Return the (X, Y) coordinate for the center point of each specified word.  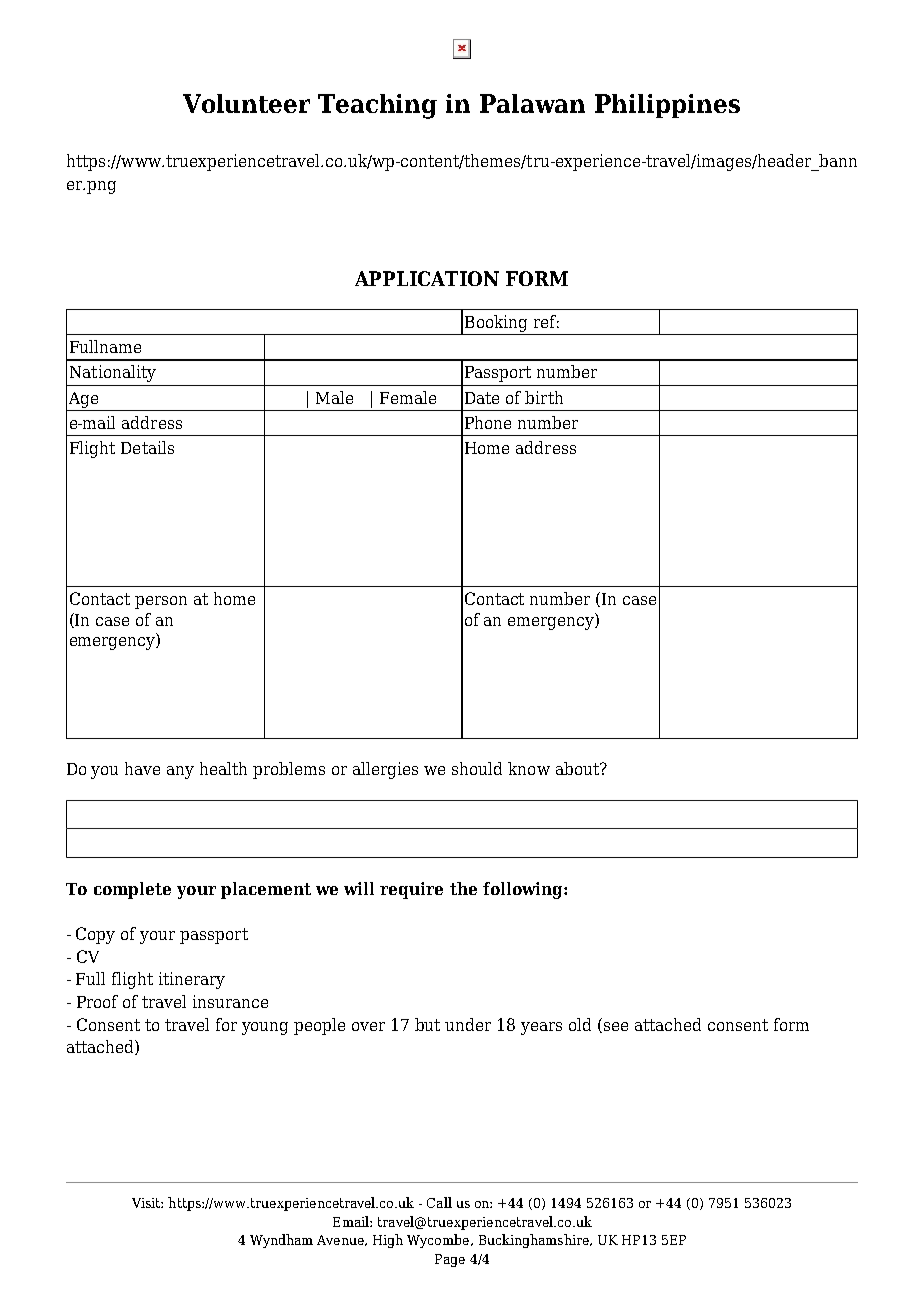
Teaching (377, 106)
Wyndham (281, 1241)
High (388, 1241)
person (161, 602)
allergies (385, 770)
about (578, 768)
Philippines (667, 106)
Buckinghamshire (535, 1241)
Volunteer (246, 103)
